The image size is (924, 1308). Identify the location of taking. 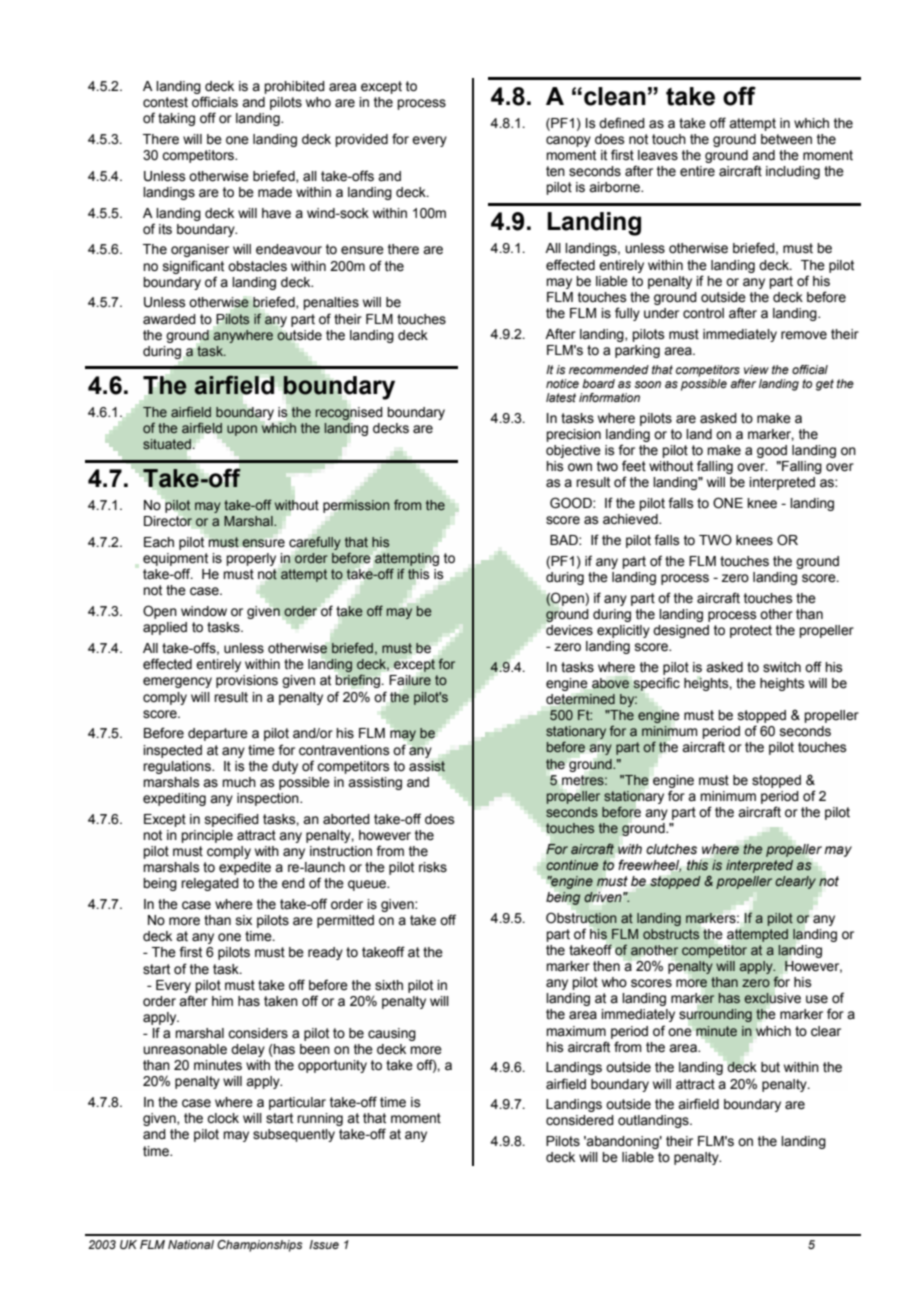
(176, 119).
